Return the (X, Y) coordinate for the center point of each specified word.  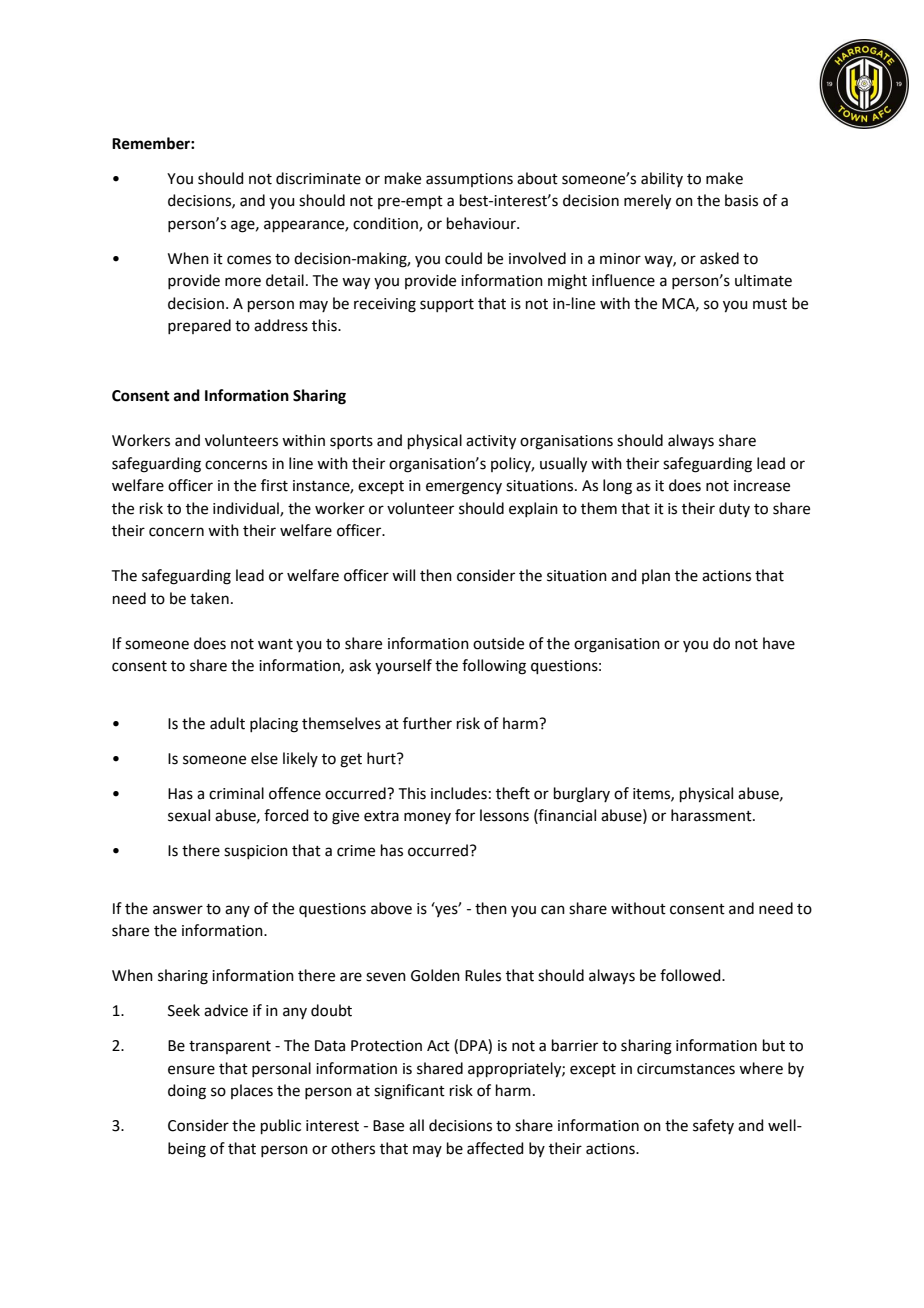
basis (741, 200)
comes (249, 260)
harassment (712, 815)
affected (495, 1148)
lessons (504, 815)
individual (247, 509)
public (281, 1126)
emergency (464, 488)
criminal (236, 793)
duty (734, 509)
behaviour (482, 223)
